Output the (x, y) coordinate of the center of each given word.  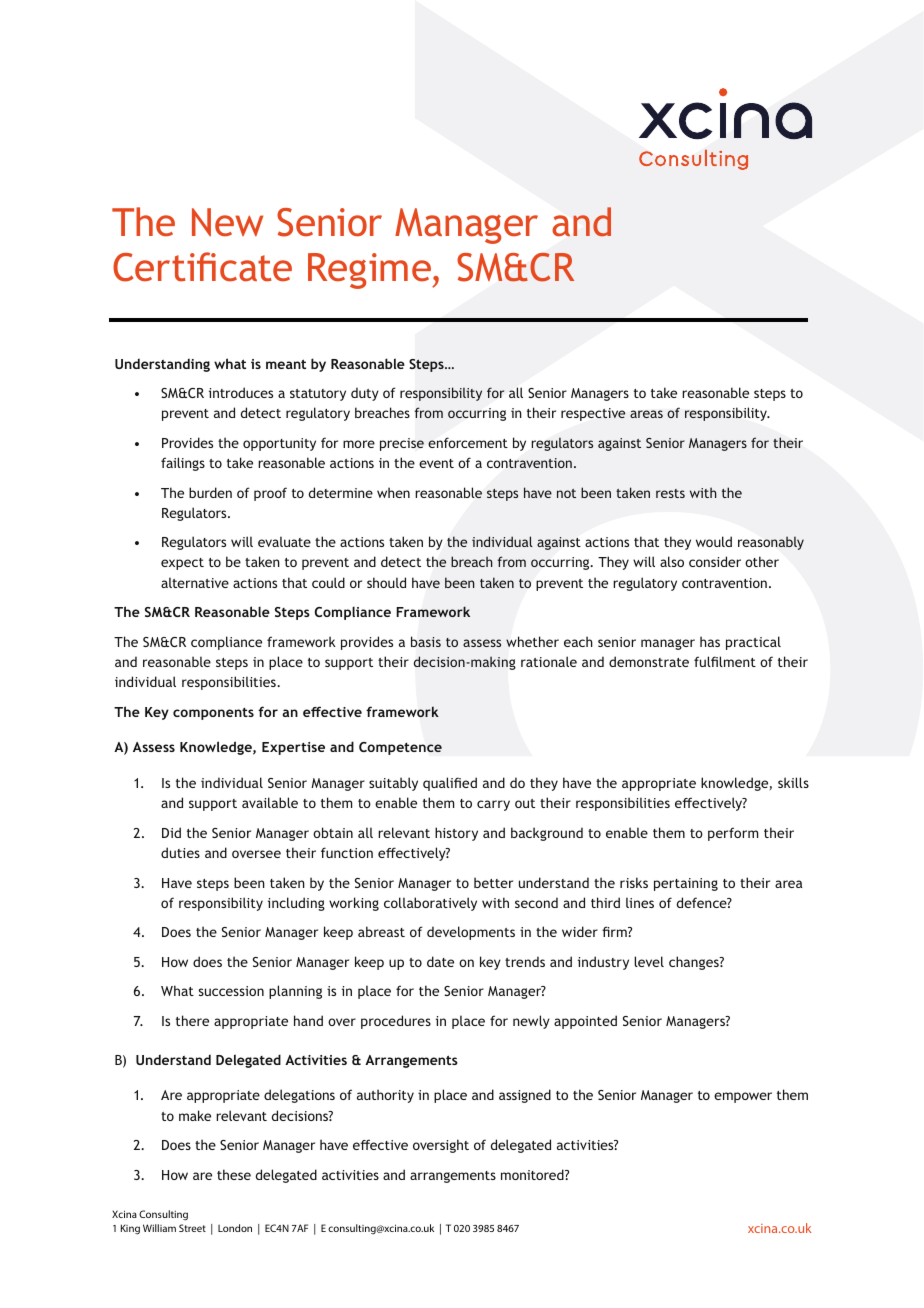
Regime (370, 271)
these (234, 1174)
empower (743, 1097)
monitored (533, 1174)
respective (593, 414)
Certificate (202, 267)
